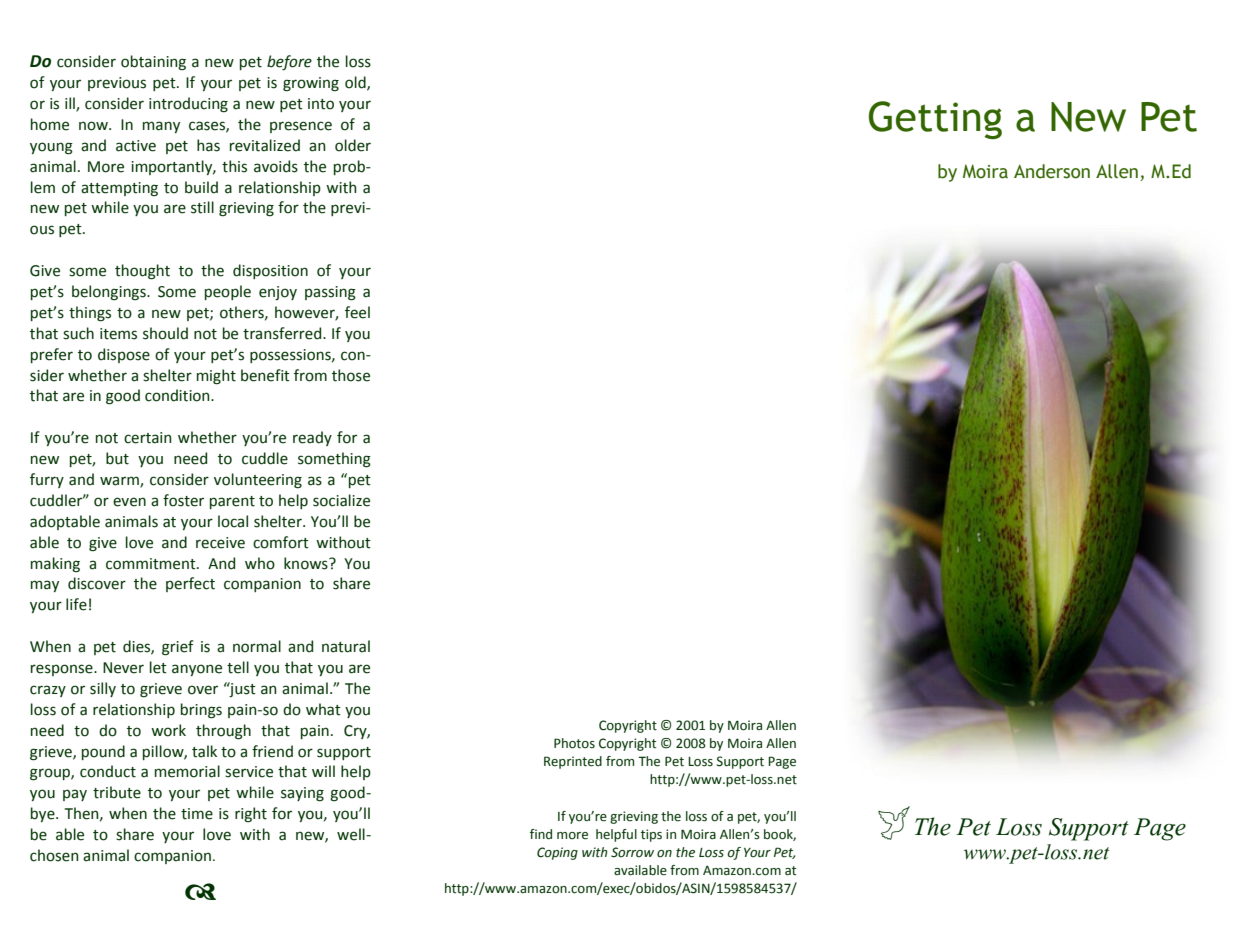 The image size is (1233, 952). I want to click on time, so click(197, 814).
